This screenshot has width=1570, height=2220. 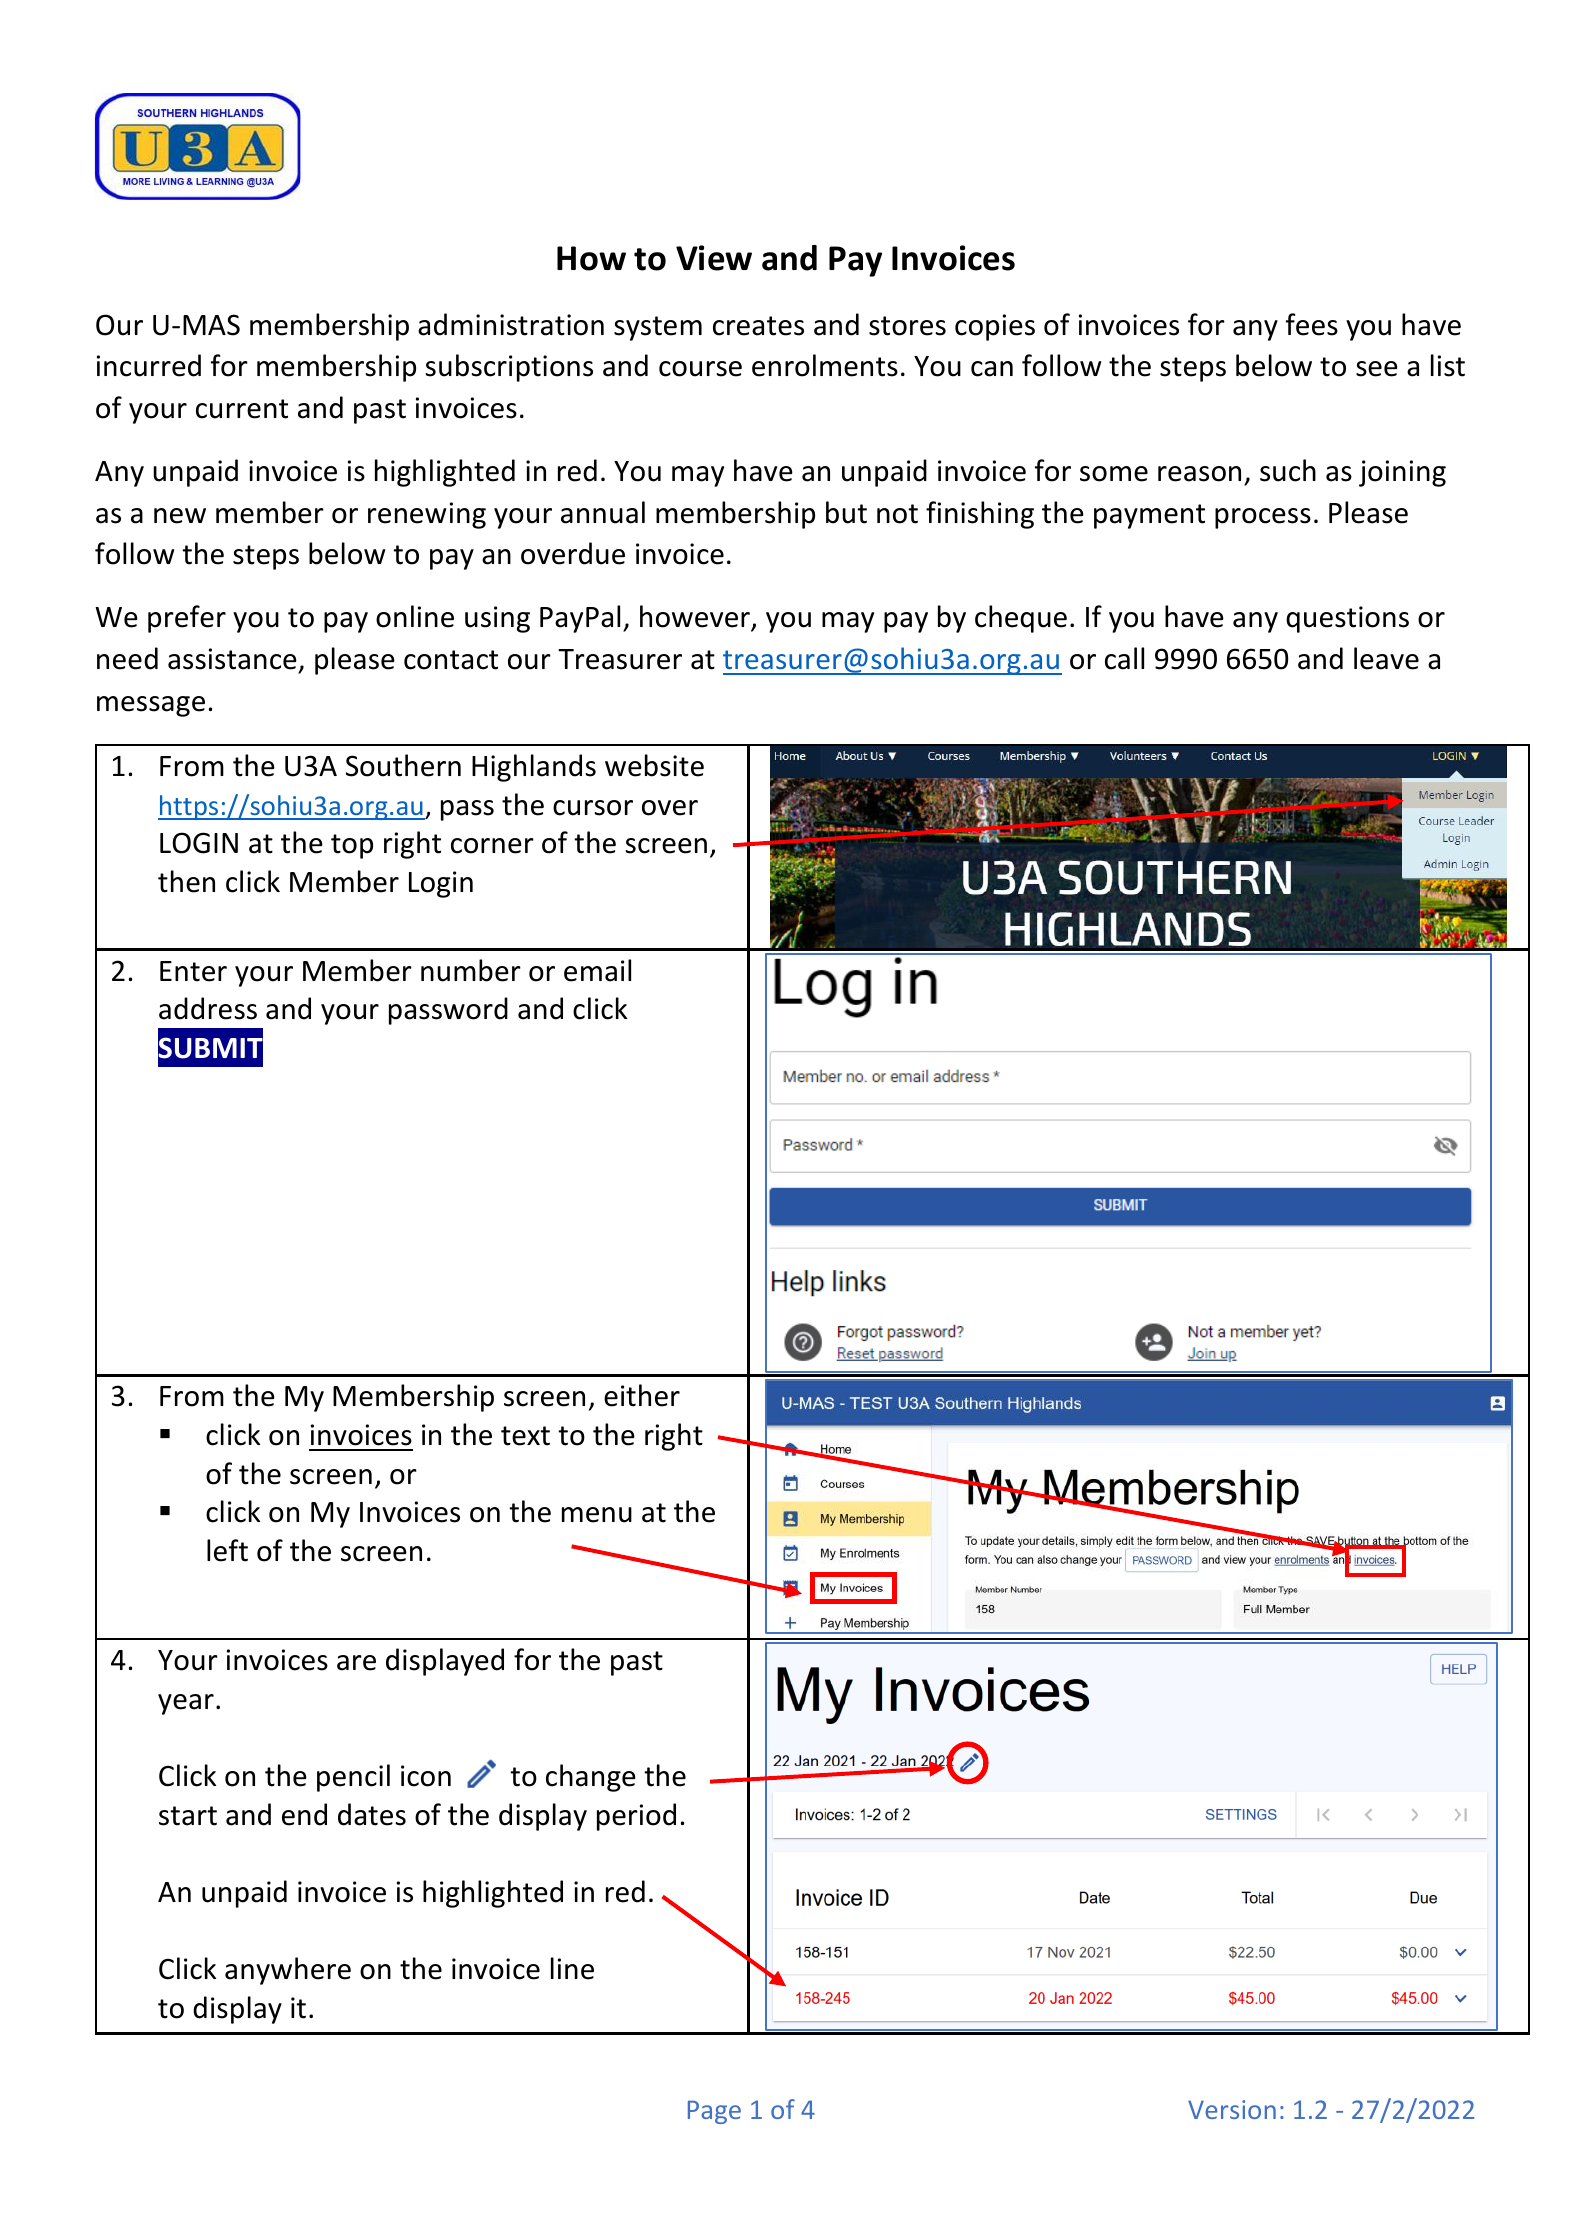 What do you see at coordinates (654, 765) in the screenshot?
I see `website` at bounding box center [654, 765].
